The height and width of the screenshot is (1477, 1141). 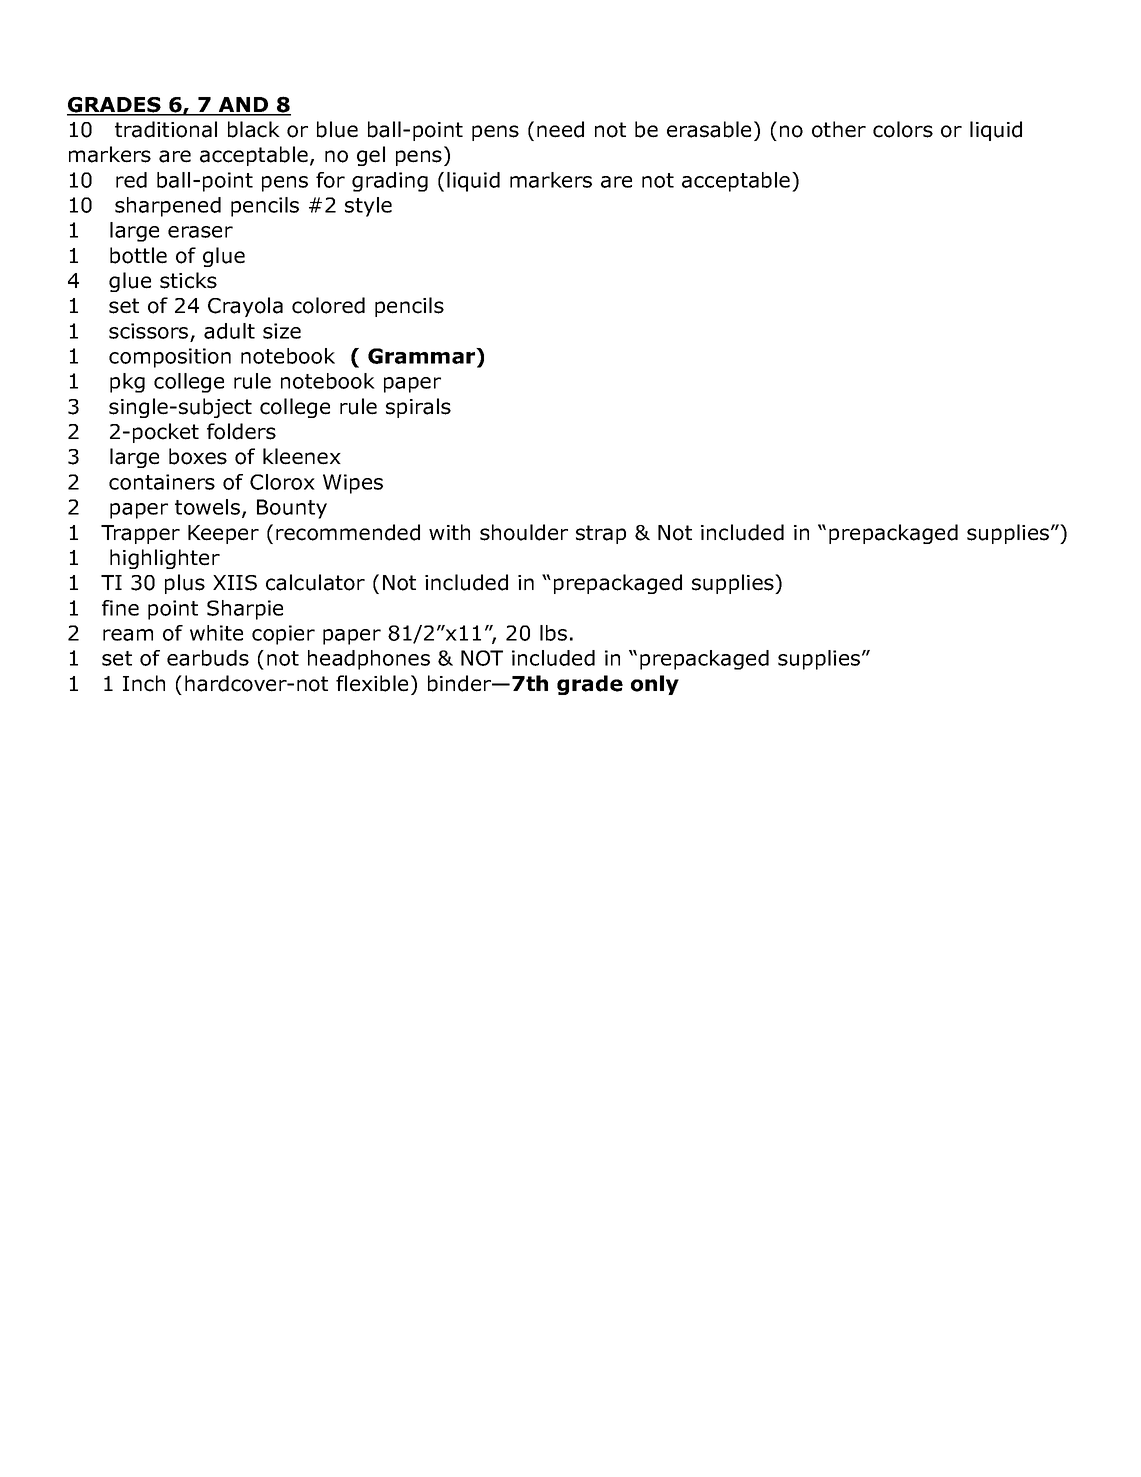 What do you see at coordinates (553, 633) in the screenshot?
I see `lbs` at bounding box center [553, 633].
